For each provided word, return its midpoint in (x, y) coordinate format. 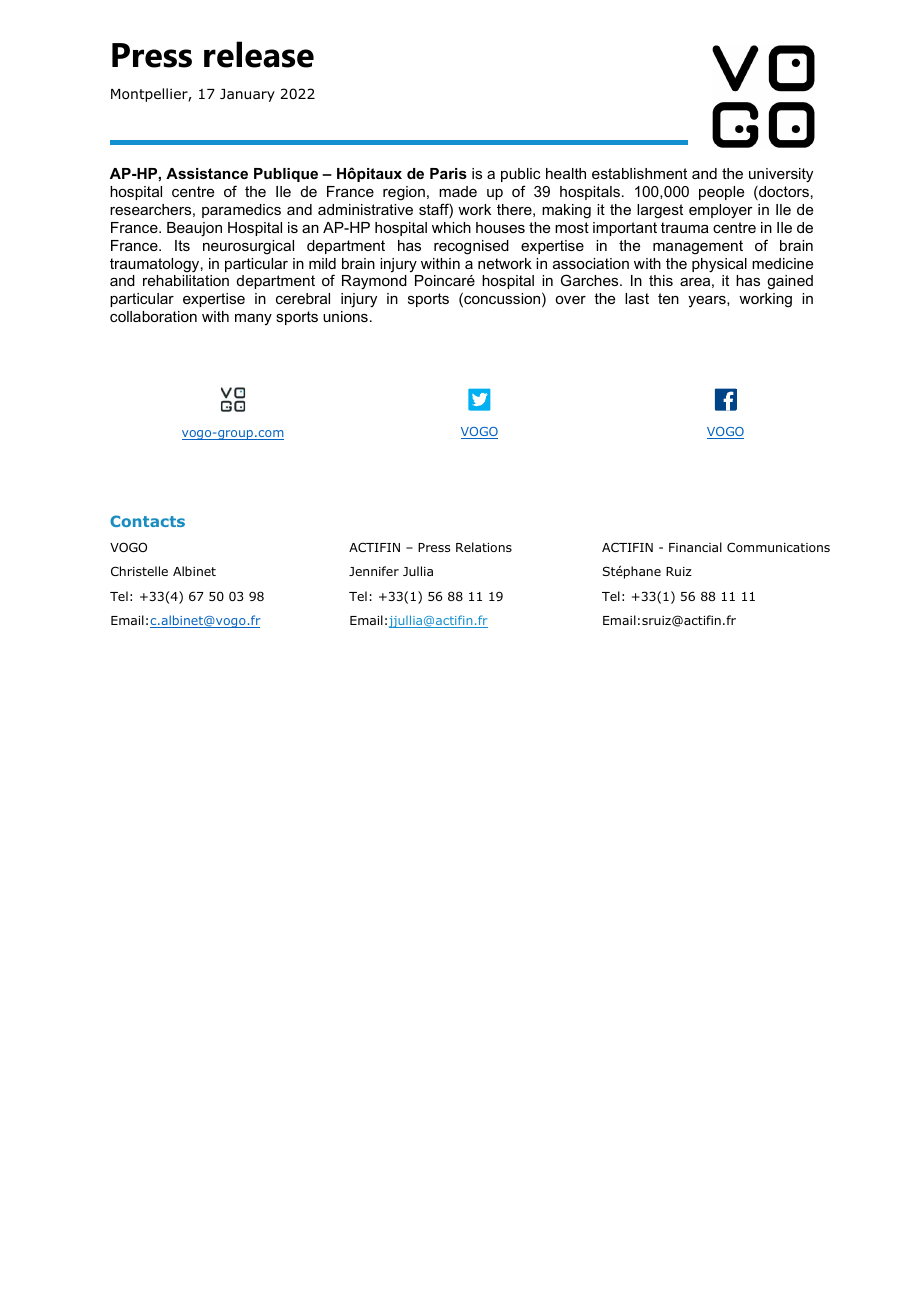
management (698, 247)
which (451, 227)
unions (345, 316)
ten (668, 298)
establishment (639, 173)
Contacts (147, 521)
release (259, 54)
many (253, 319)
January (247, 95)
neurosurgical (248, 247)
